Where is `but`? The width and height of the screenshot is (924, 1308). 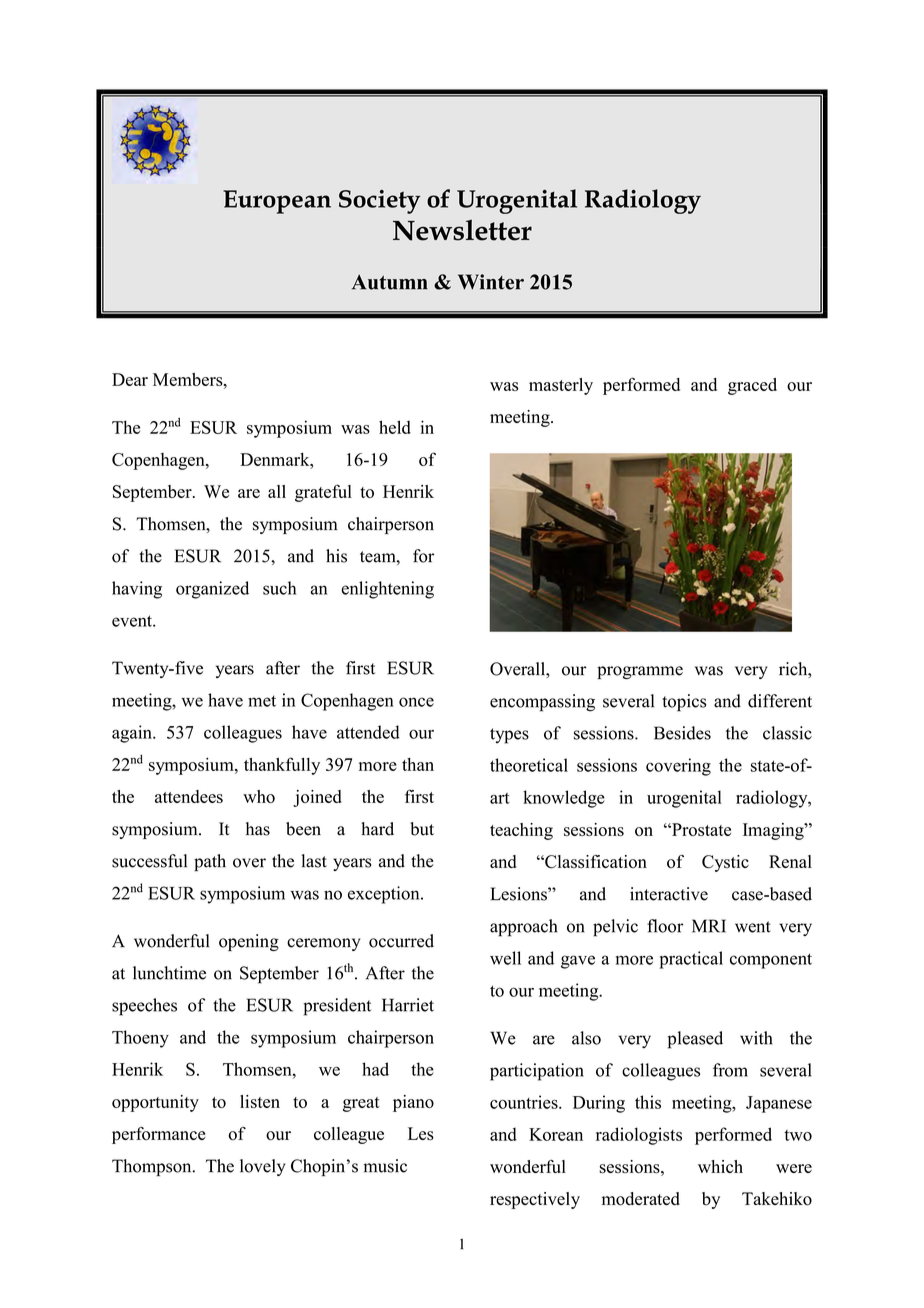 but is located at coordinates (422, 829).
